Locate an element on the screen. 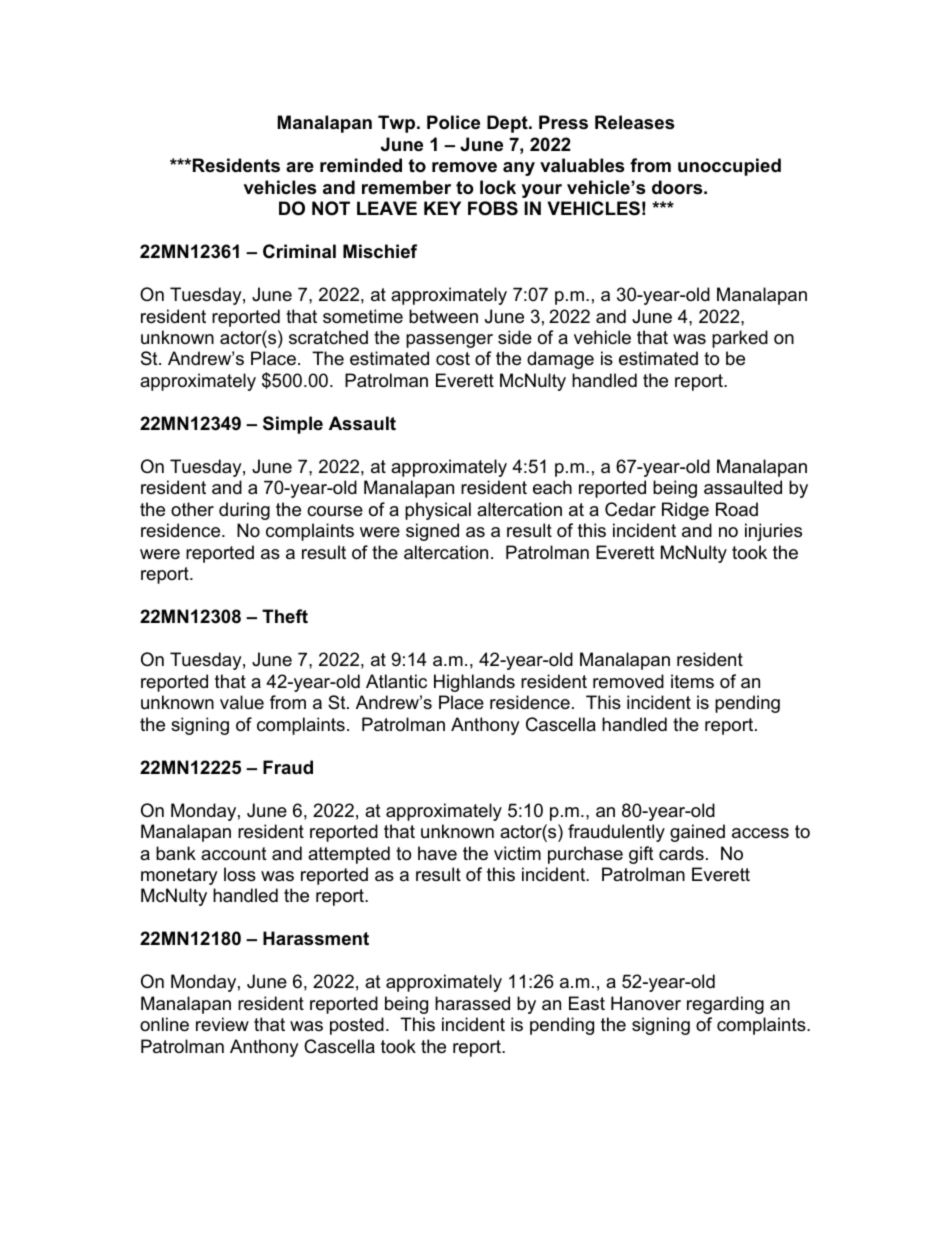  review is located at coordinates (222, 1024).
